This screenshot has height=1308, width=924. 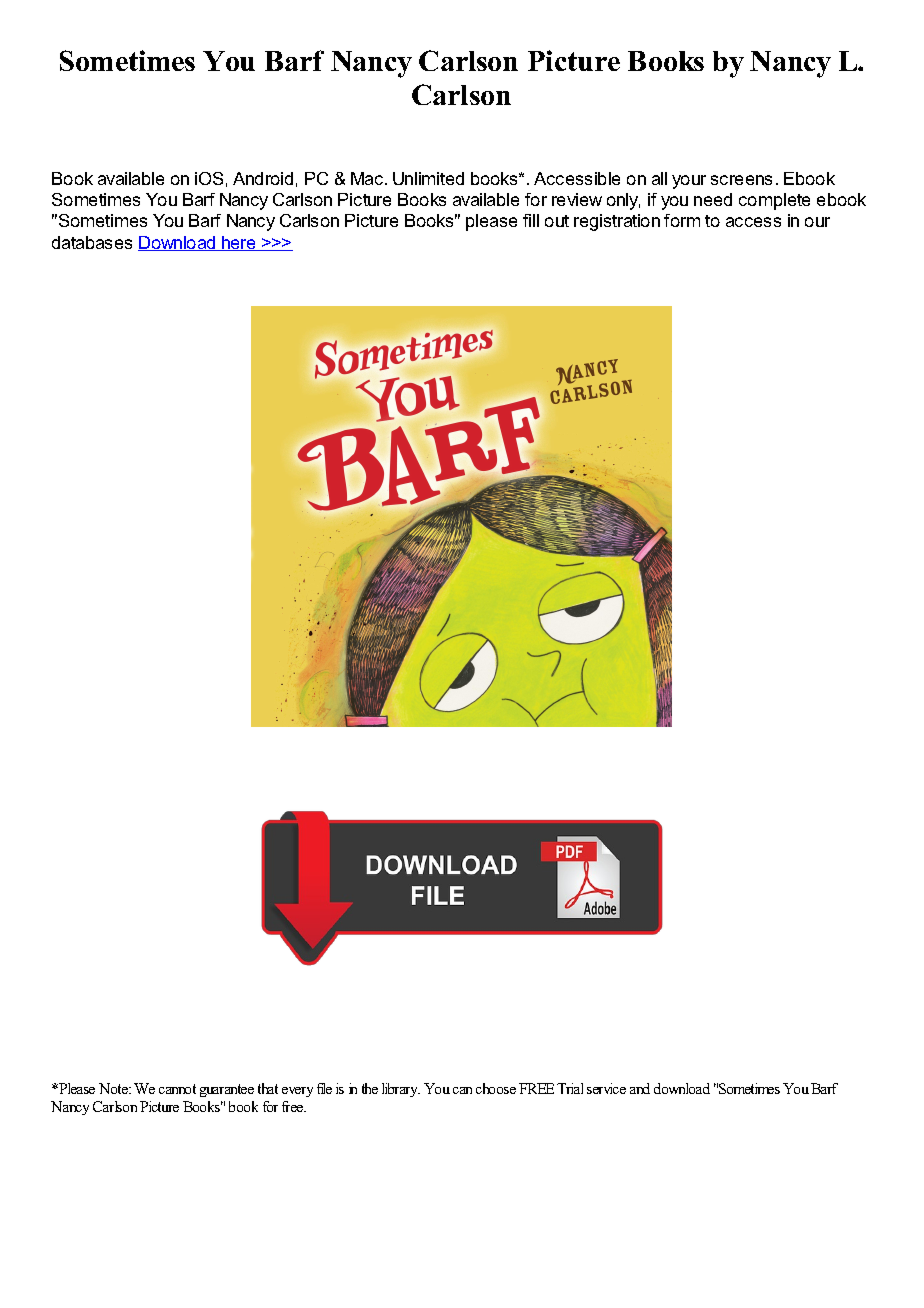 I want to click on need, so click(x=713, y=199).
